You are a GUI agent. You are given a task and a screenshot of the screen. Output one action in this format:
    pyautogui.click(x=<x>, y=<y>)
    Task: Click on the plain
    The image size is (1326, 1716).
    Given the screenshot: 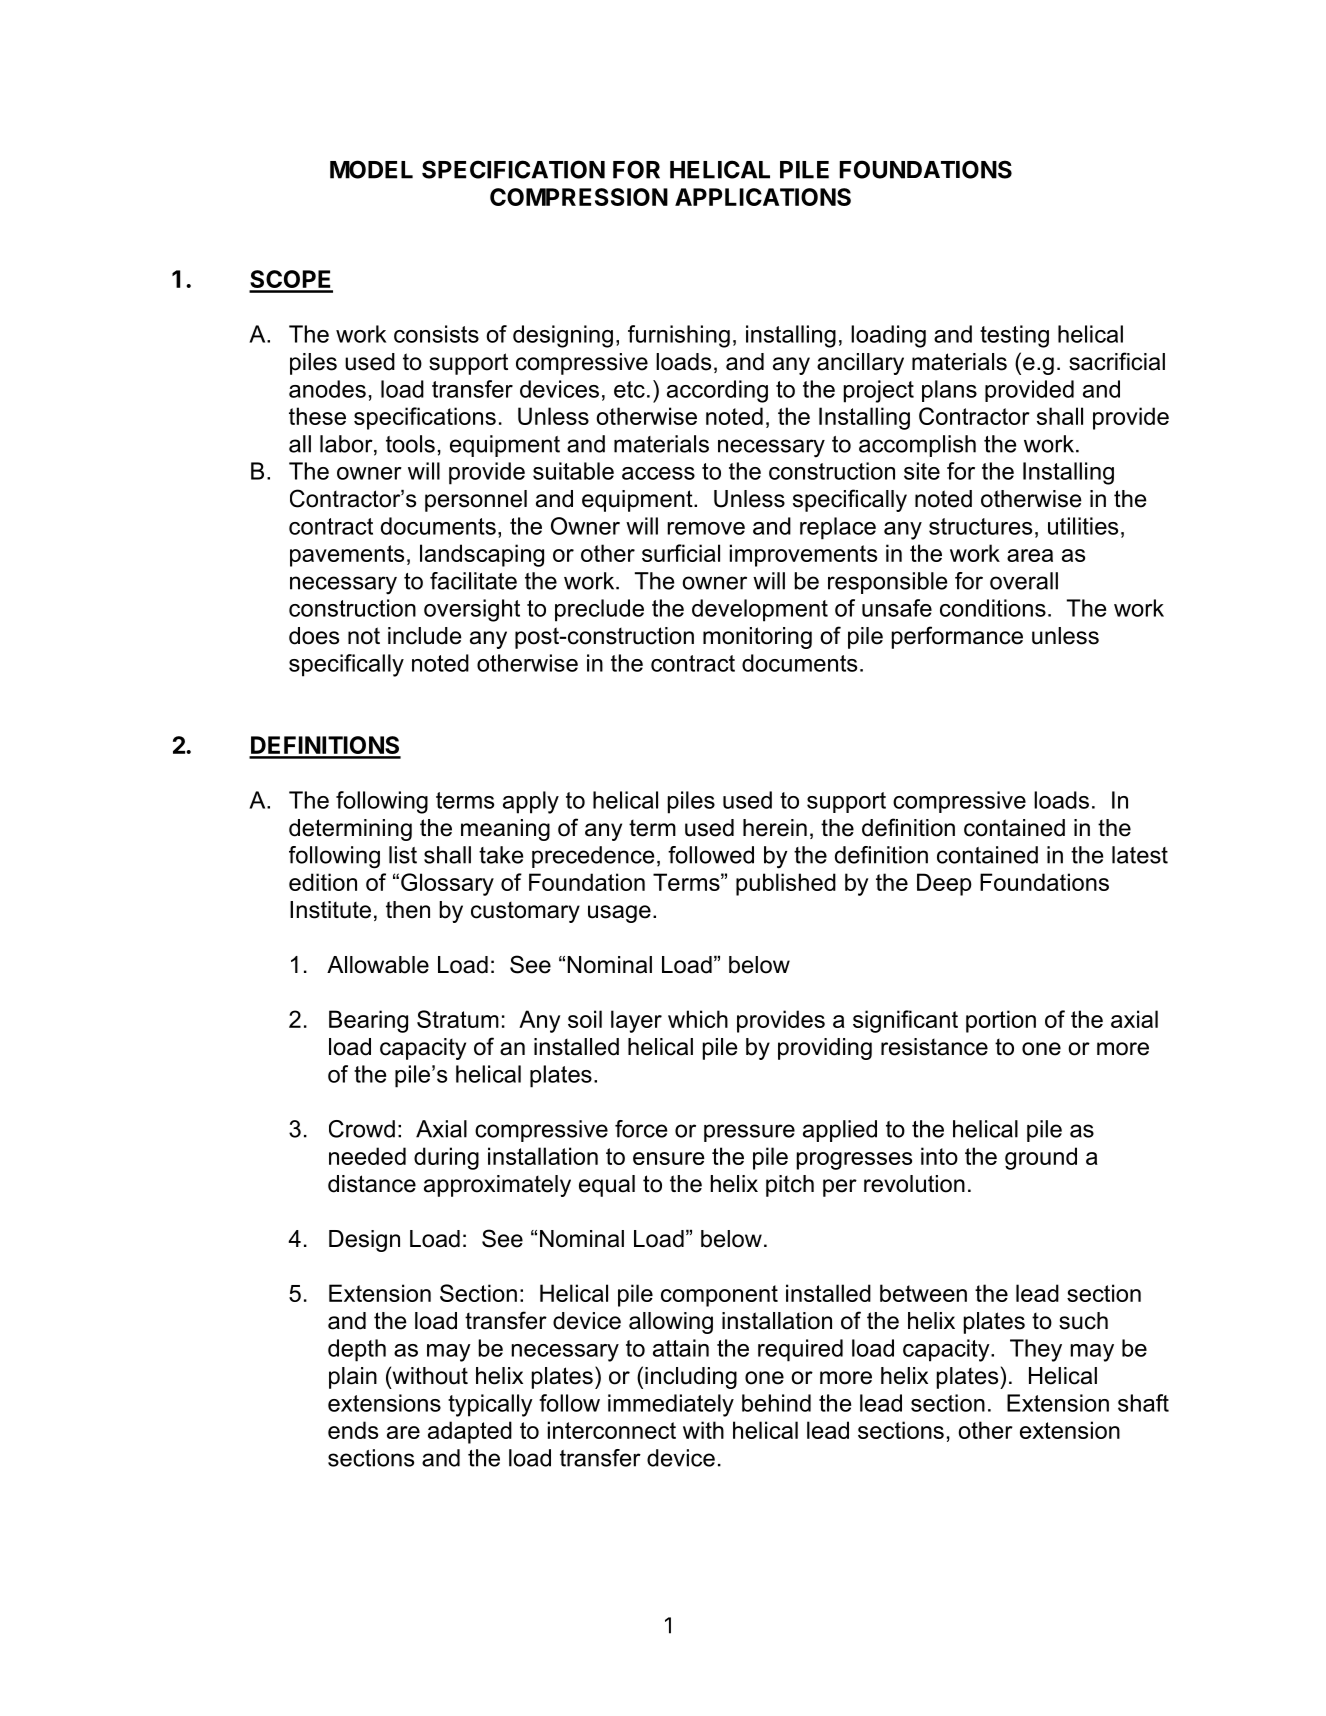 What is the action you would take?
    pyautogui.click(x=353, y=1378)
